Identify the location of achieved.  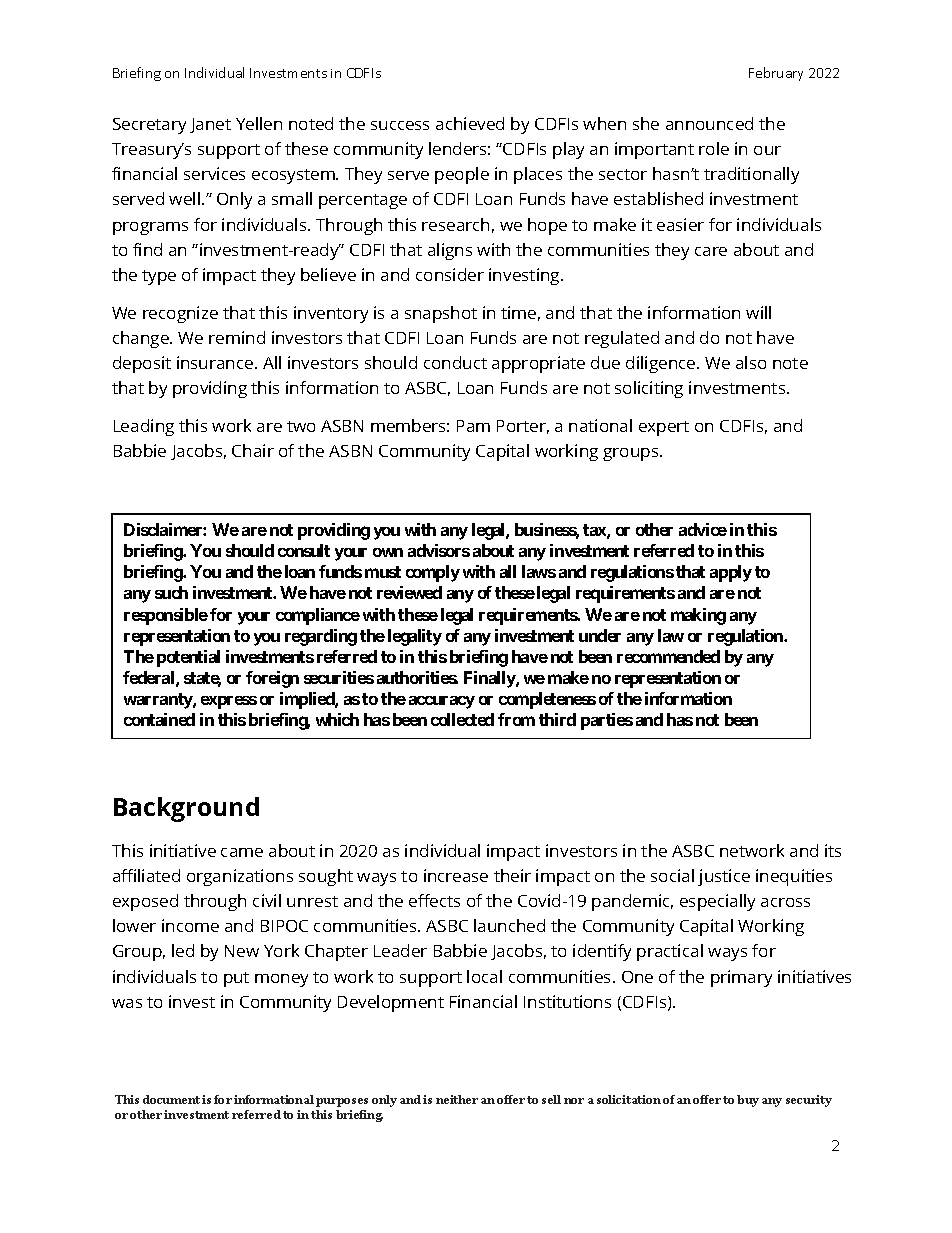
(470, 123).
